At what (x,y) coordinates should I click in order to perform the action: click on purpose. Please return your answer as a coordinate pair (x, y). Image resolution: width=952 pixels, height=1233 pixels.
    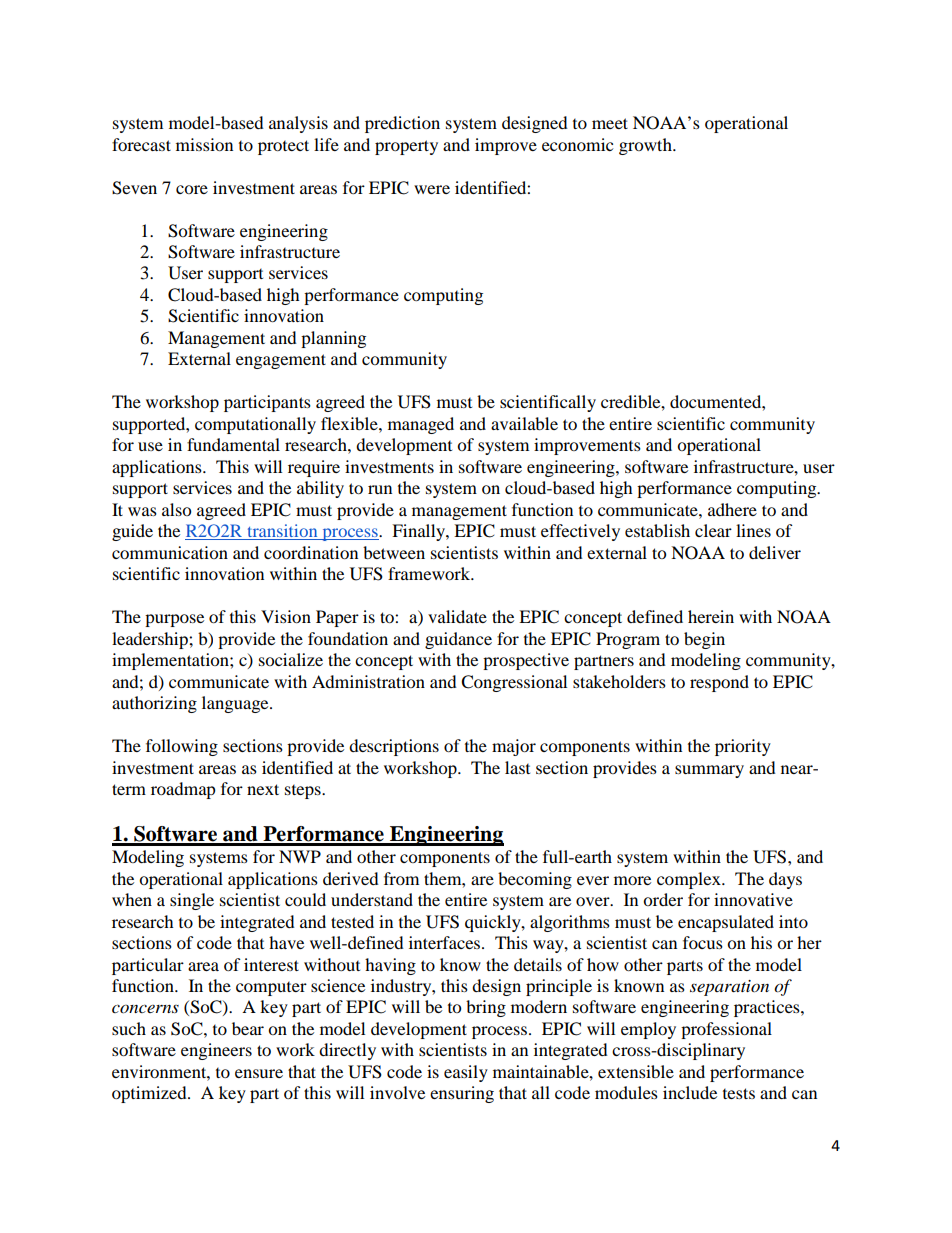
    Looking at the image, I should click on (174, 620).
